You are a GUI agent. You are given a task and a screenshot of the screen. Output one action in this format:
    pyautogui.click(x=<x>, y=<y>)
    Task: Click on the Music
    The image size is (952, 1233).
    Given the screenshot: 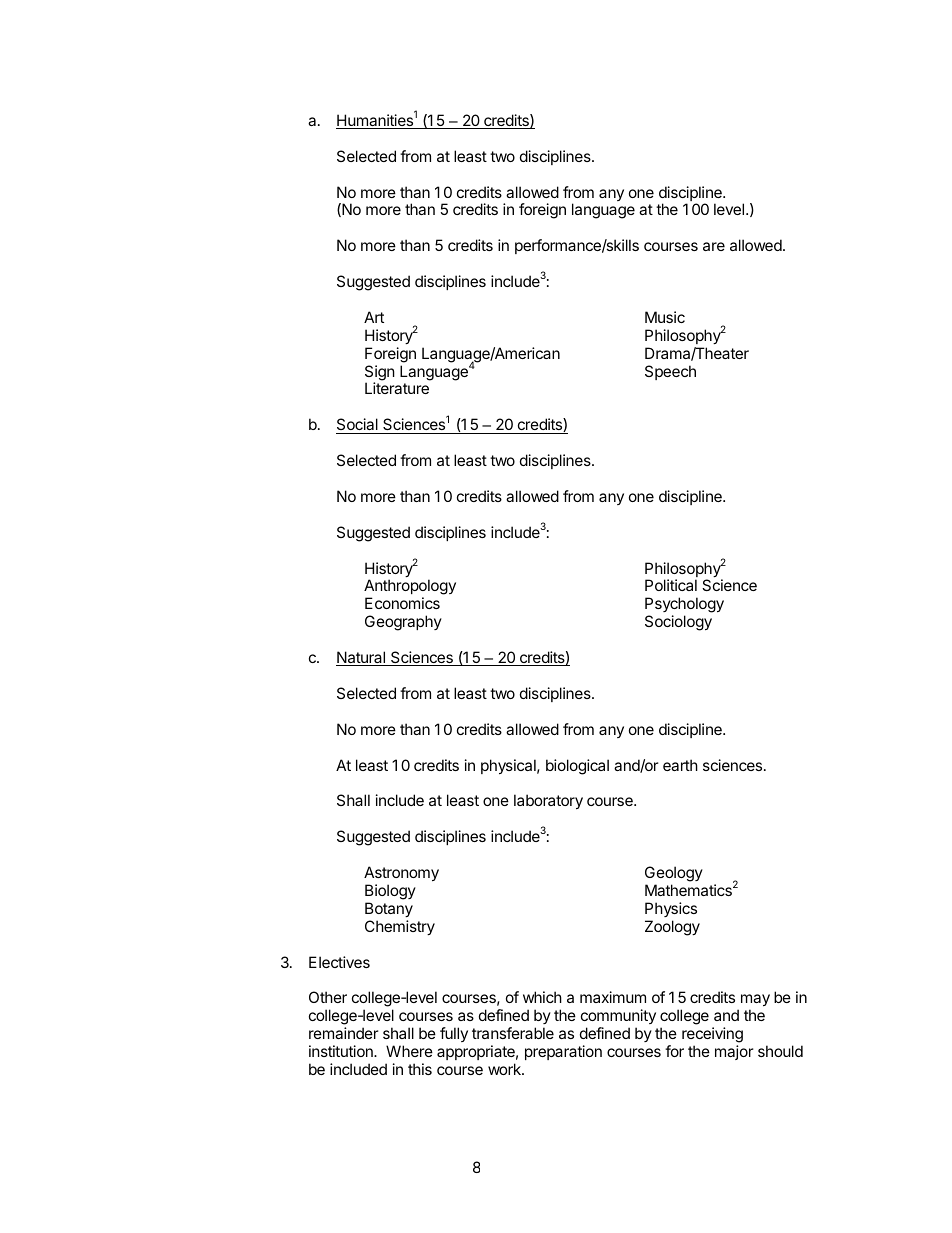 What is the action you would take?
    pyautogui.click(x=665, y=317)
